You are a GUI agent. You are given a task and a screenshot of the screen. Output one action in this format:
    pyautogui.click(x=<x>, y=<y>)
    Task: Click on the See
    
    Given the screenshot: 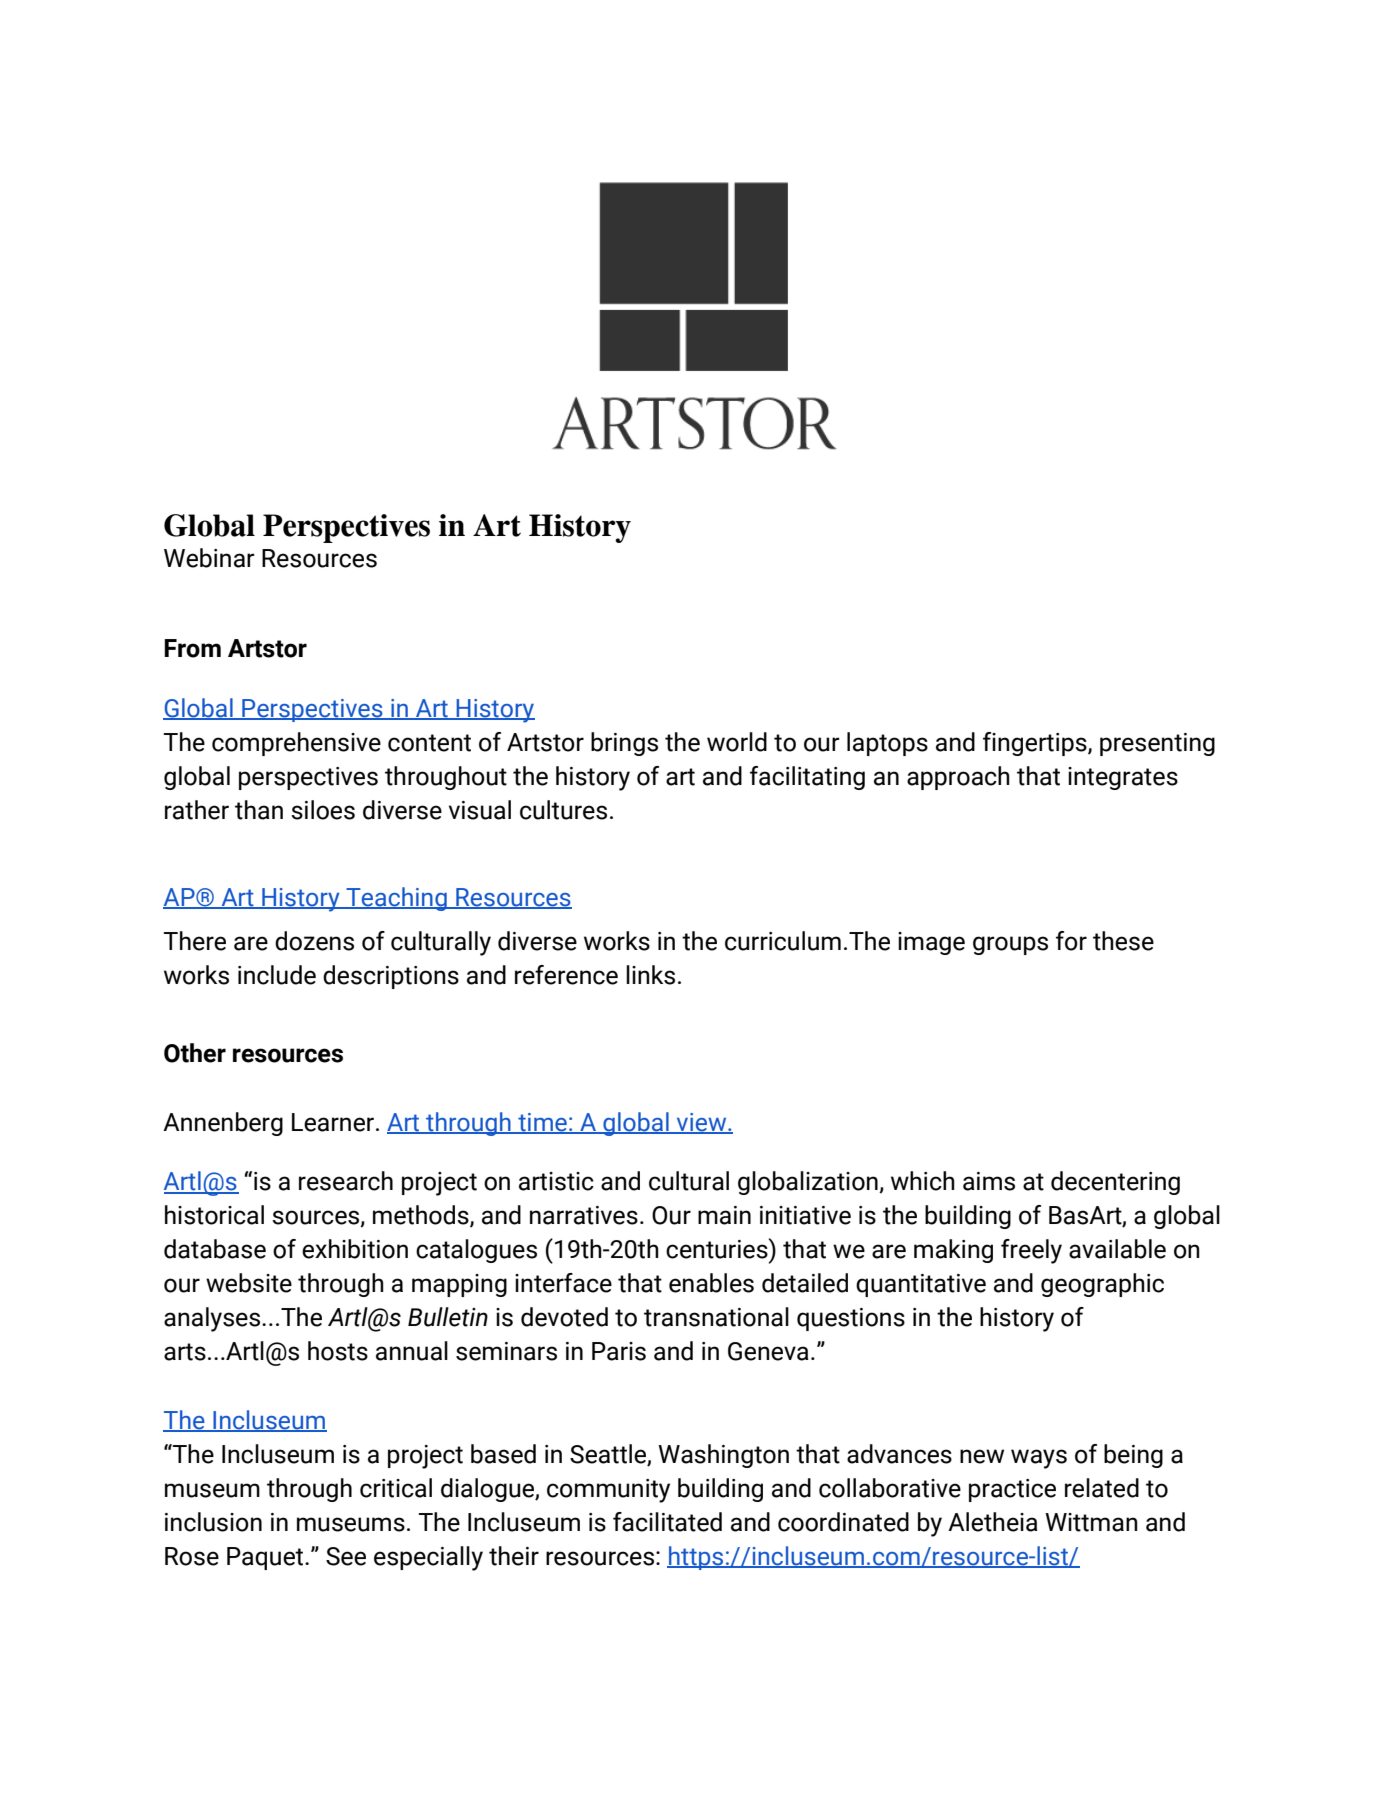 What is the action you would take?
    pyautogui.click(x=346, y=1556)
